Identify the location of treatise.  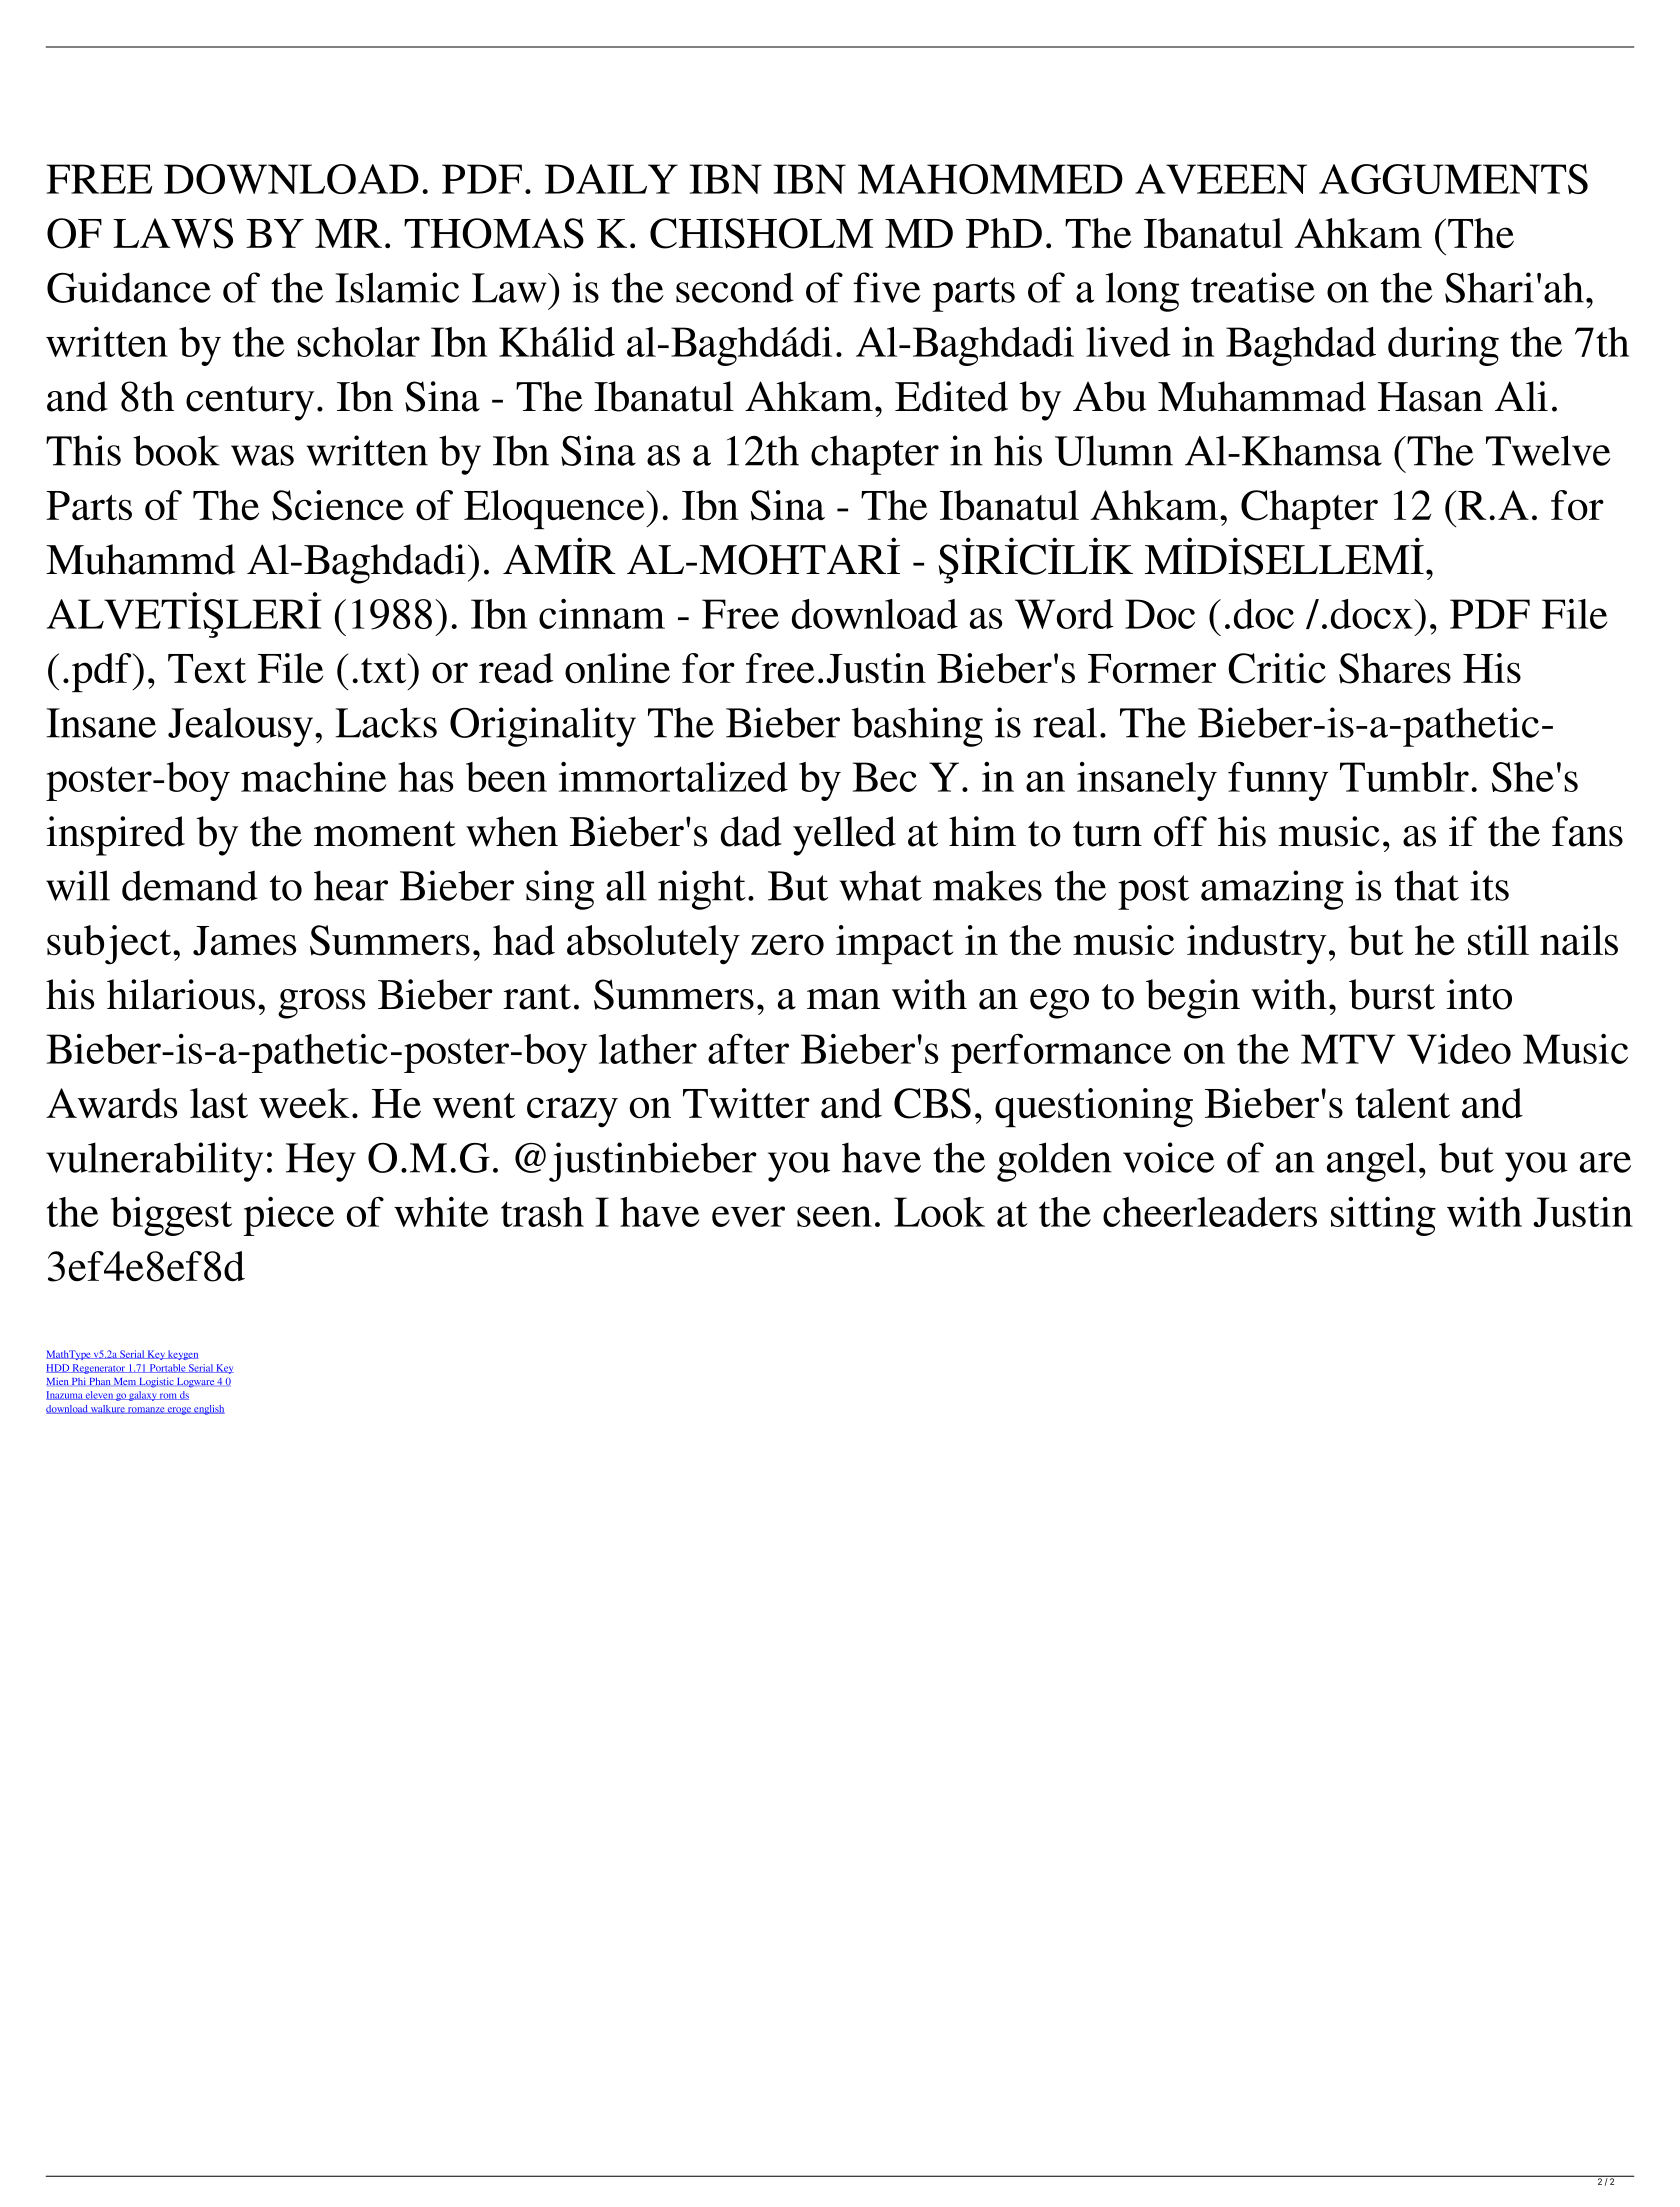
(1253, 287).
